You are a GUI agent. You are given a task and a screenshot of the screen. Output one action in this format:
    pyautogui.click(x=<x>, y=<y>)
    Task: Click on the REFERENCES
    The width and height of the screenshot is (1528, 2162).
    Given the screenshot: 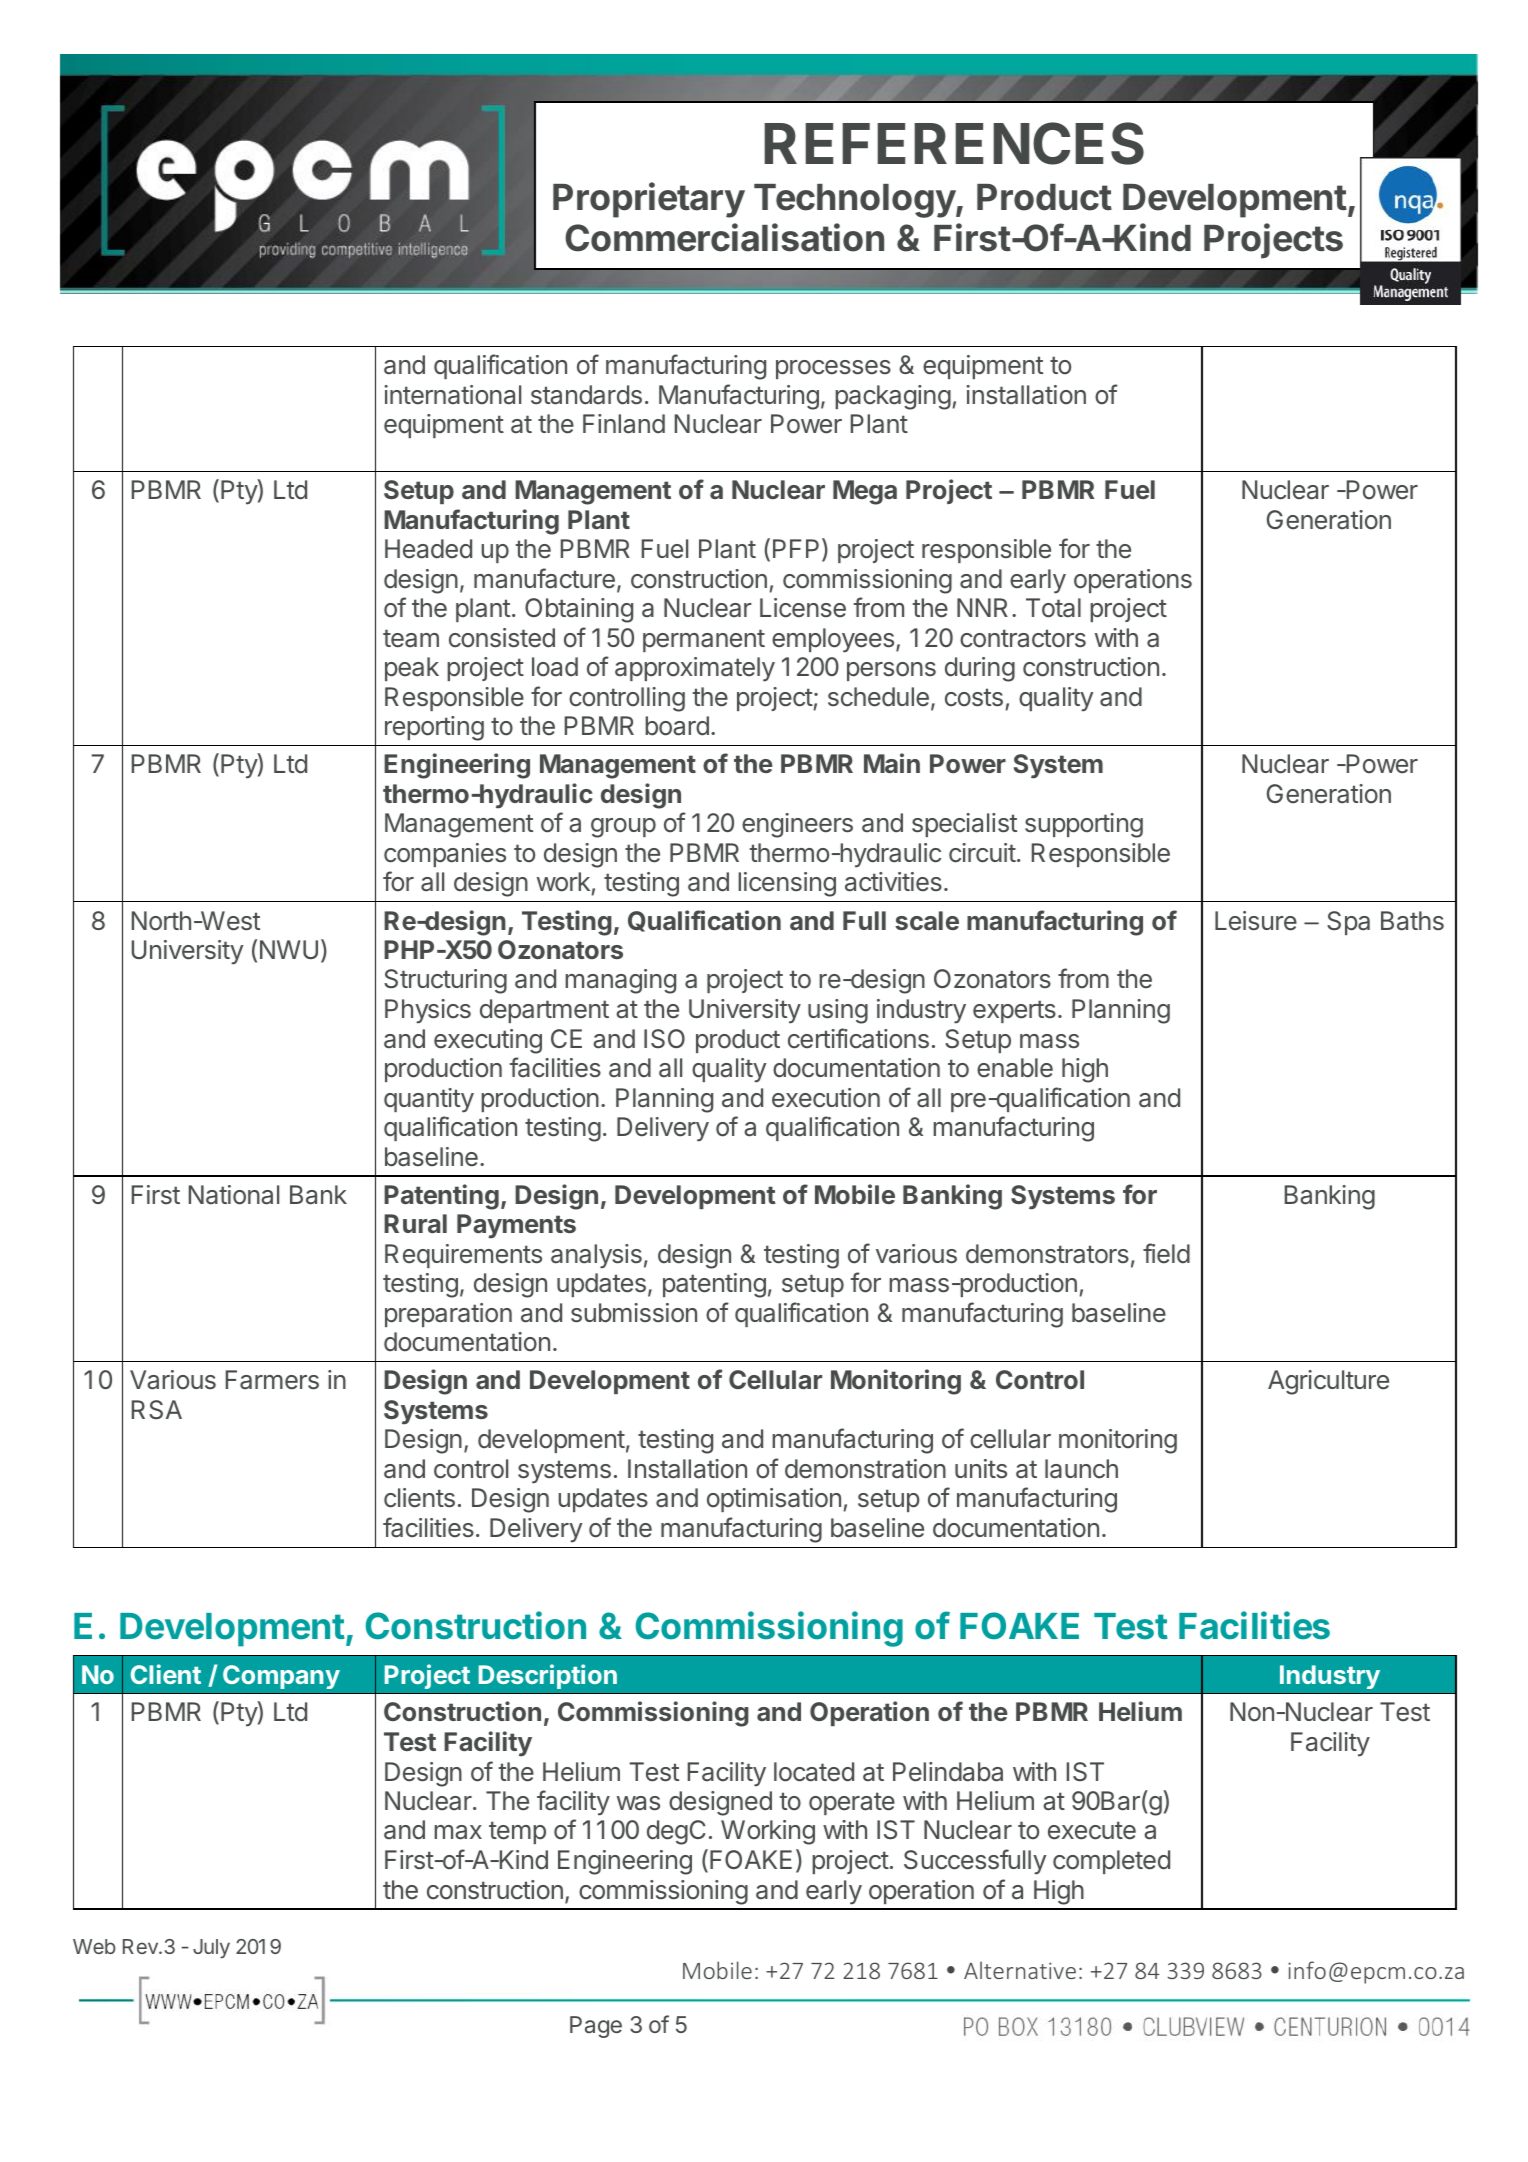 What is the action you would take?
    pyautogui.click(x=954, y=143)
